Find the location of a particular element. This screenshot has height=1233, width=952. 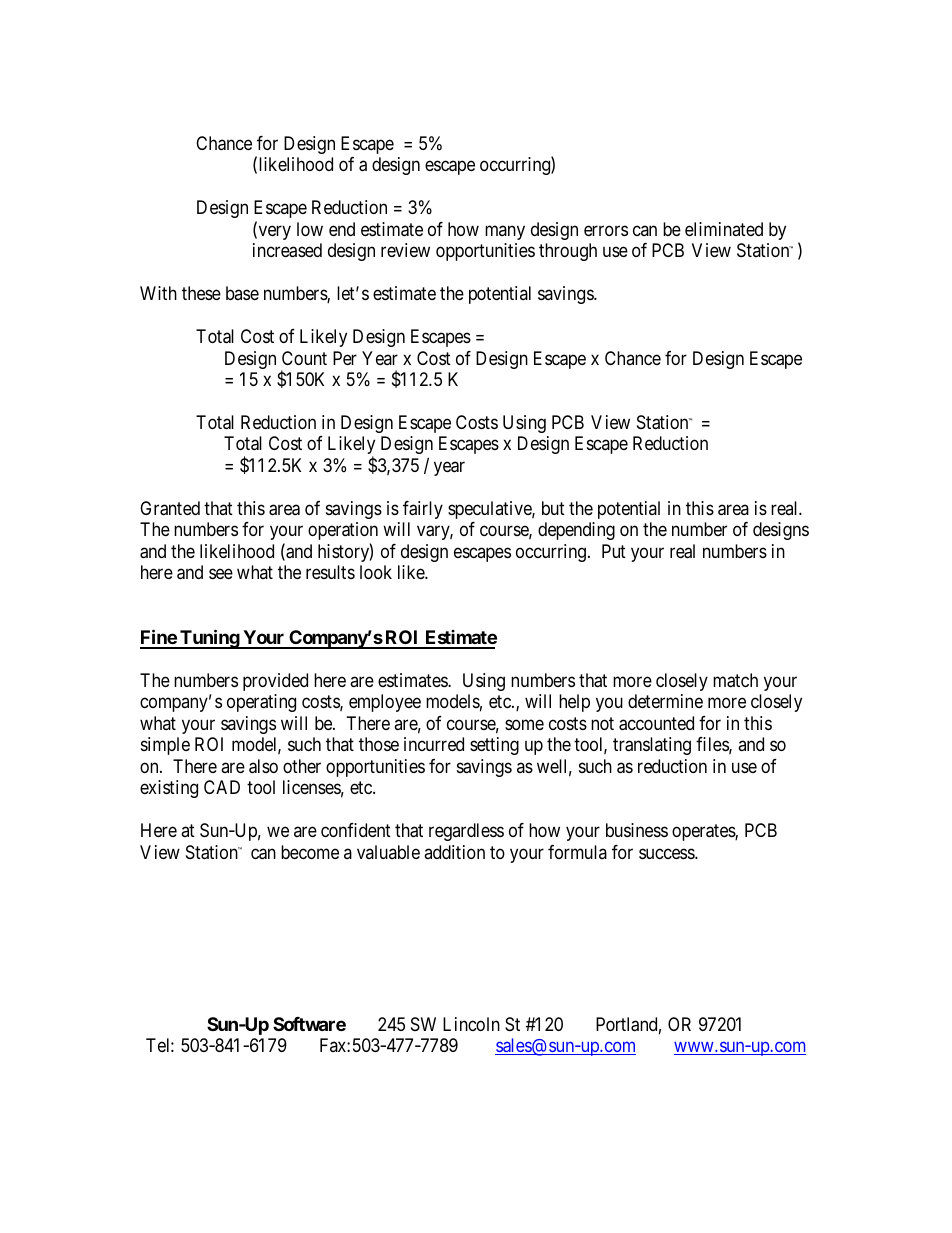

incurred is located at coordinates (434, 744).
